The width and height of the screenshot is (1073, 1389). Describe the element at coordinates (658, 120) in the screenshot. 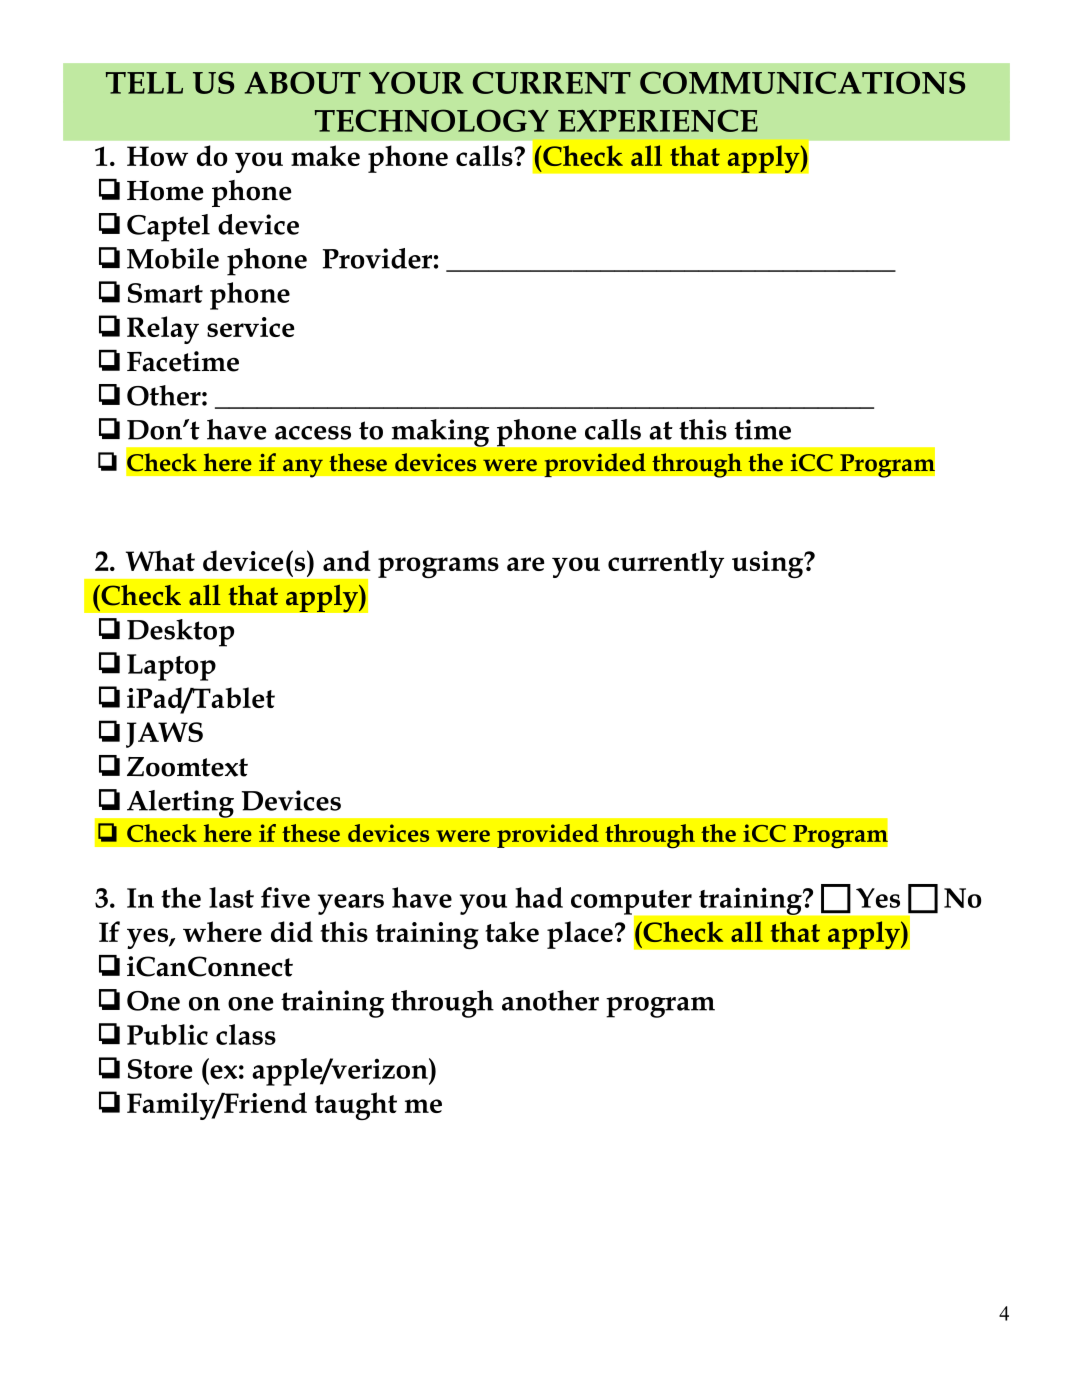

I see `EXPERIENCE` at that location.
